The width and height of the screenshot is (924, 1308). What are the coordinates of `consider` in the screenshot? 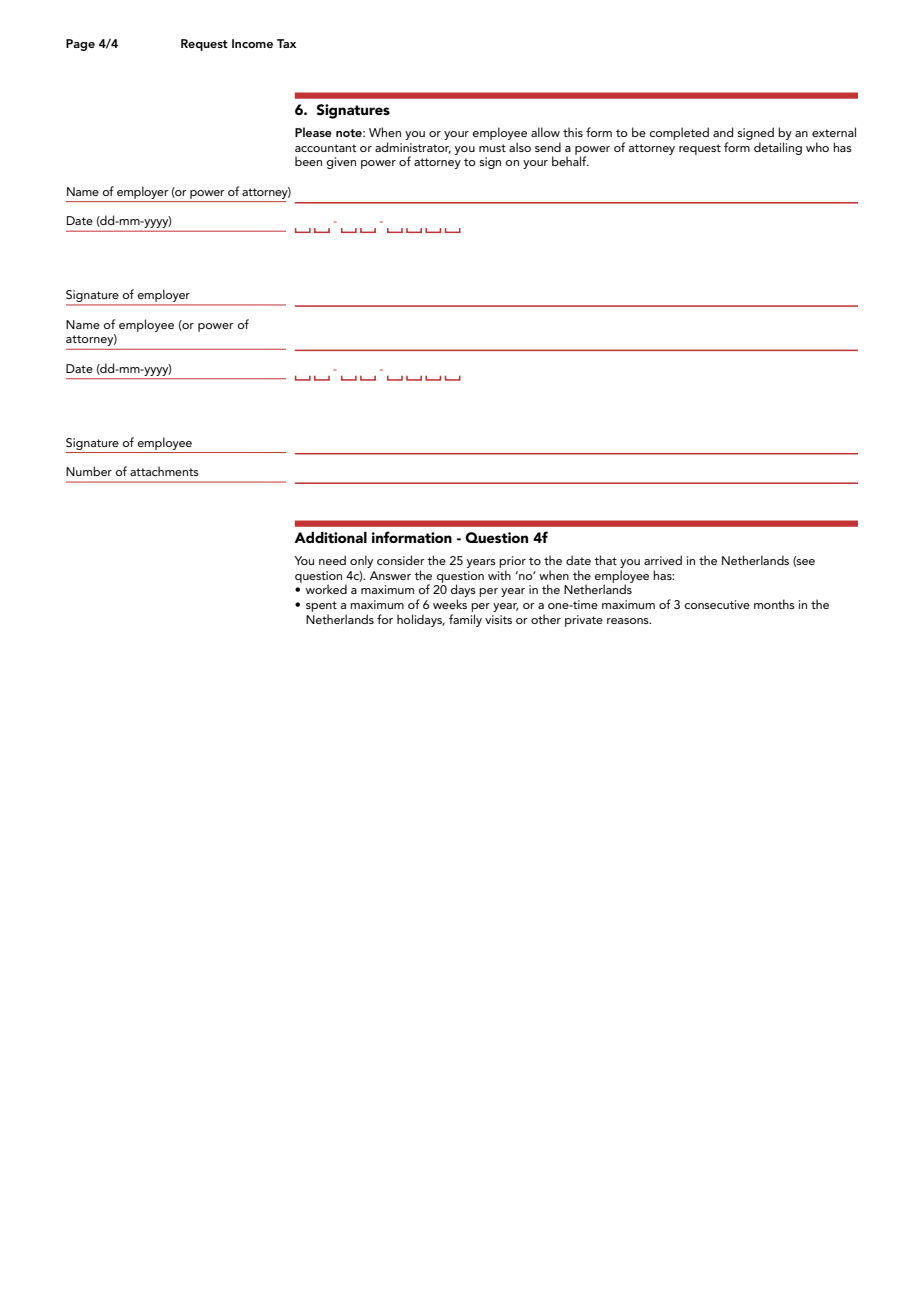 It's located at (401, 560).
